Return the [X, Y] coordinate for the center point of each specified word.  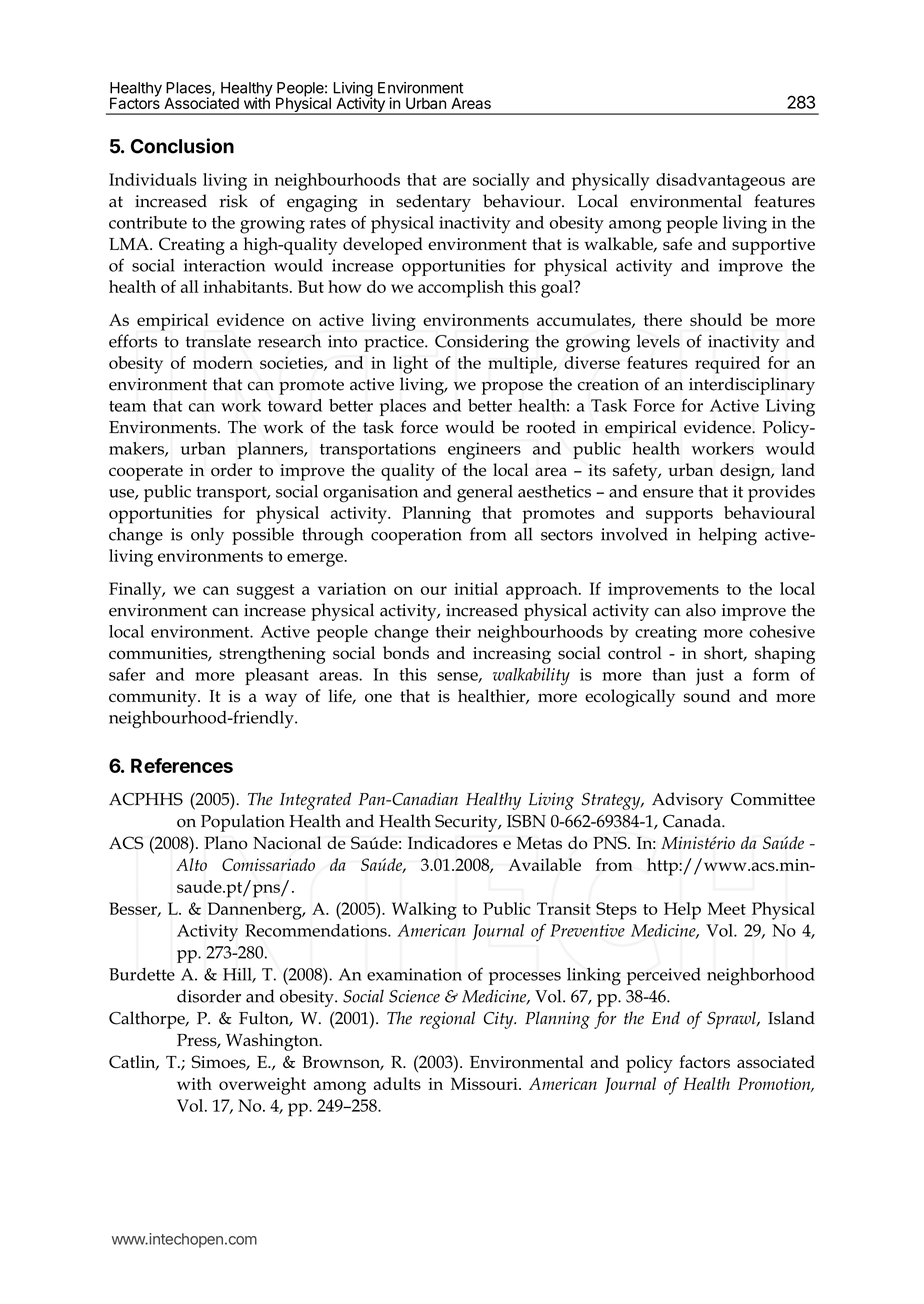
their [453, 631]
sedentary [433, 203]
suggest [266, 592]
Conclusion [182, 146]
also [701, 610]
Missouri [485, 1083]
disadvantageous [720, 182]
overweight [262, 1086]
